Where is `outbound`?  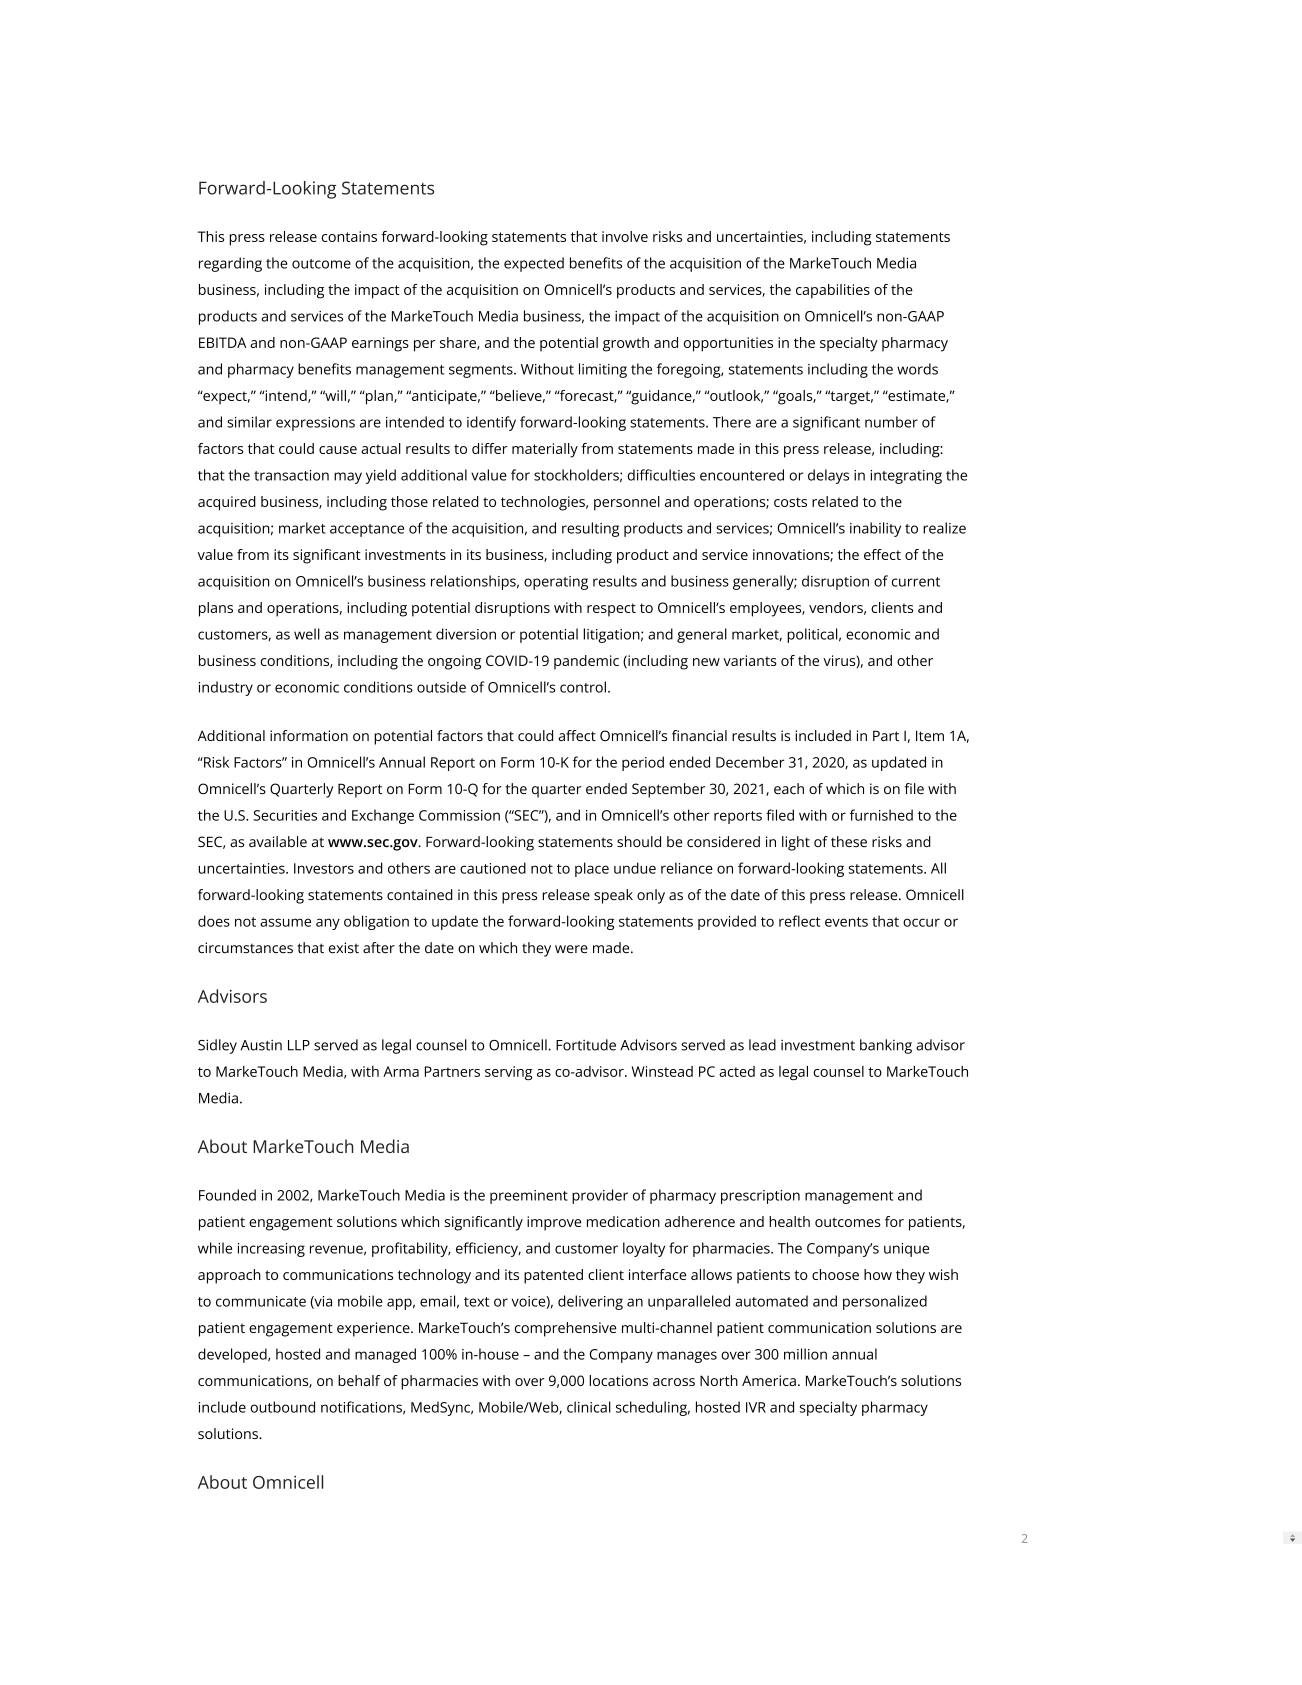
outbound is located at coordinates (282, 1407).
